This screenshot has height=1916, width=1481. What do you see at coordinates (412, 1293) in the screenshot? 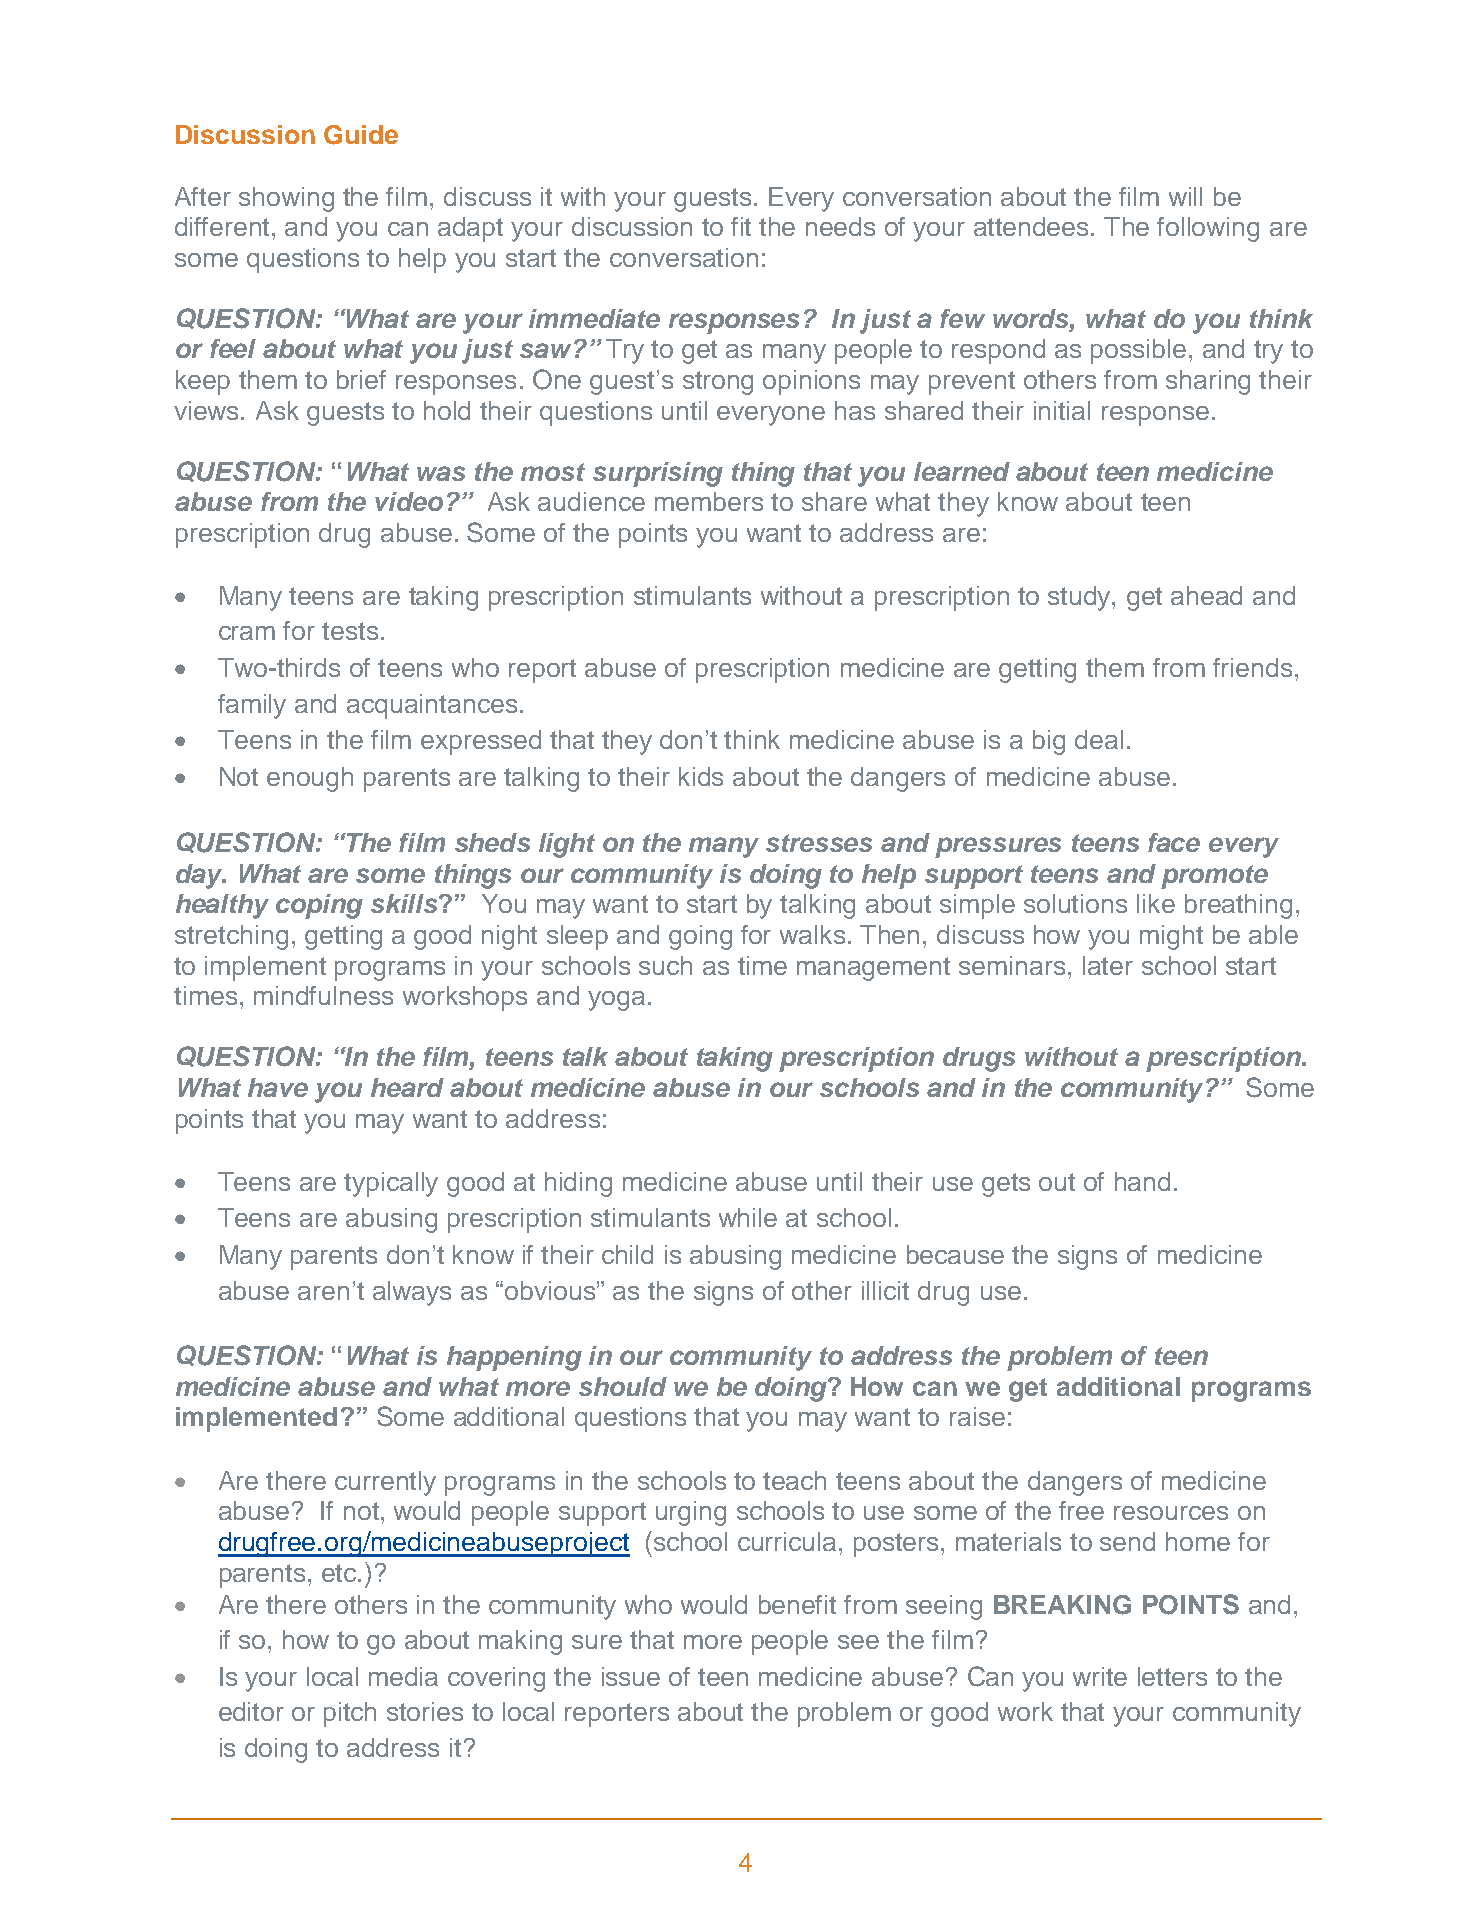
I see `always` at bounding box center [412, 1293].
